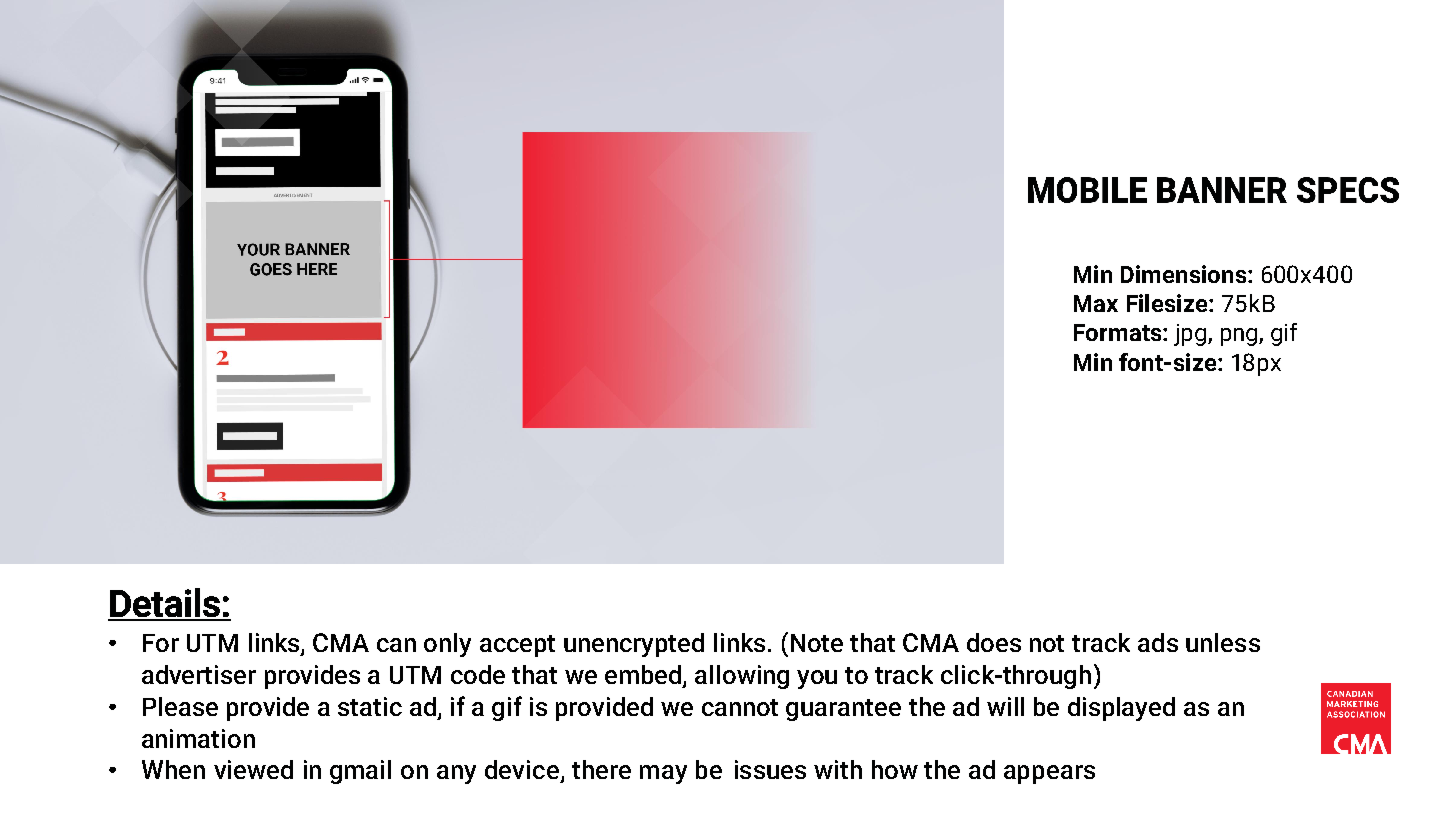 The image size is (1456, 819). I want to click on Max, so click(1096, 303).
